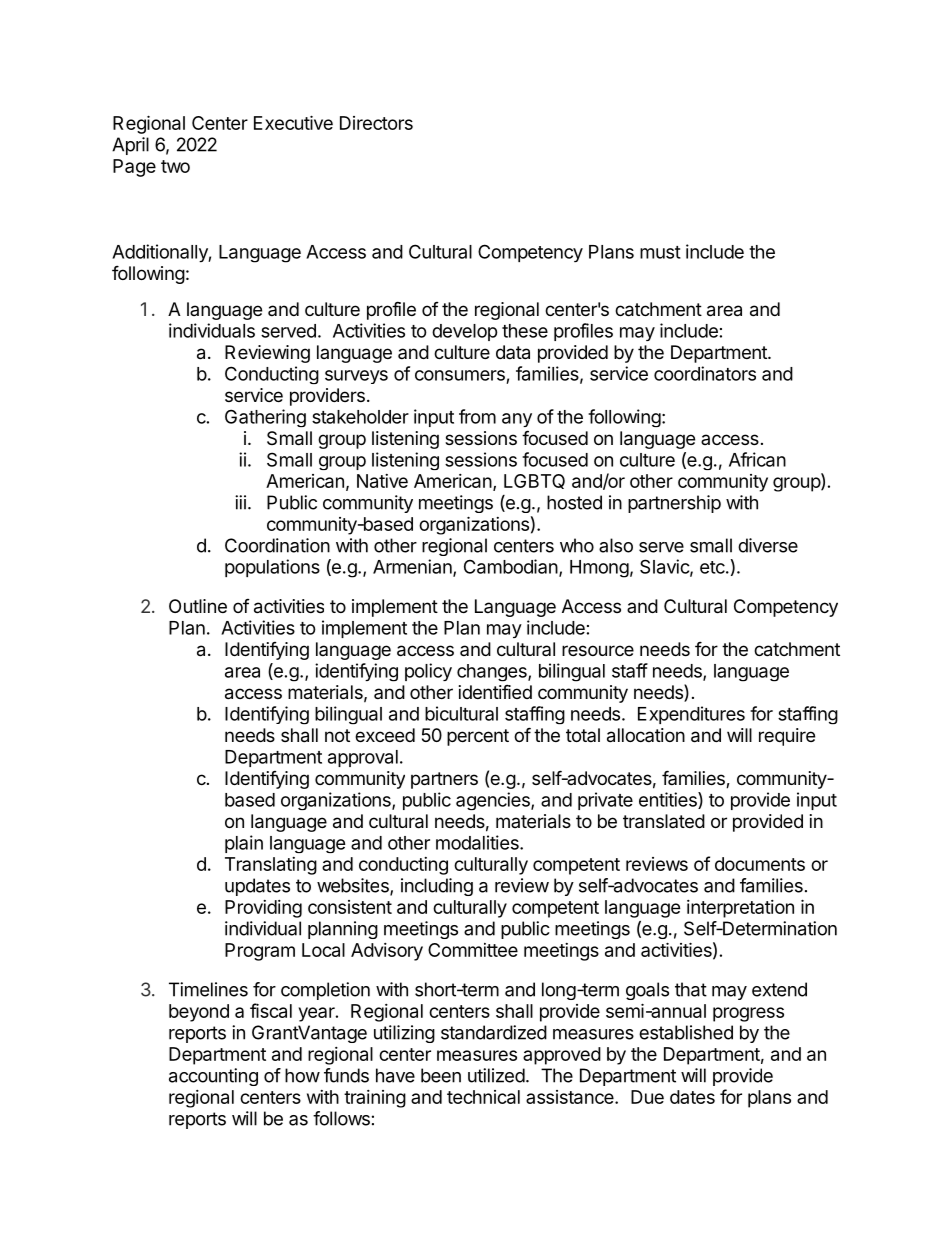 This page has height=1233, width=952. What do you see at coordinates (660, 252) in the page?
I see `must` at bounding box center [660, 252].
